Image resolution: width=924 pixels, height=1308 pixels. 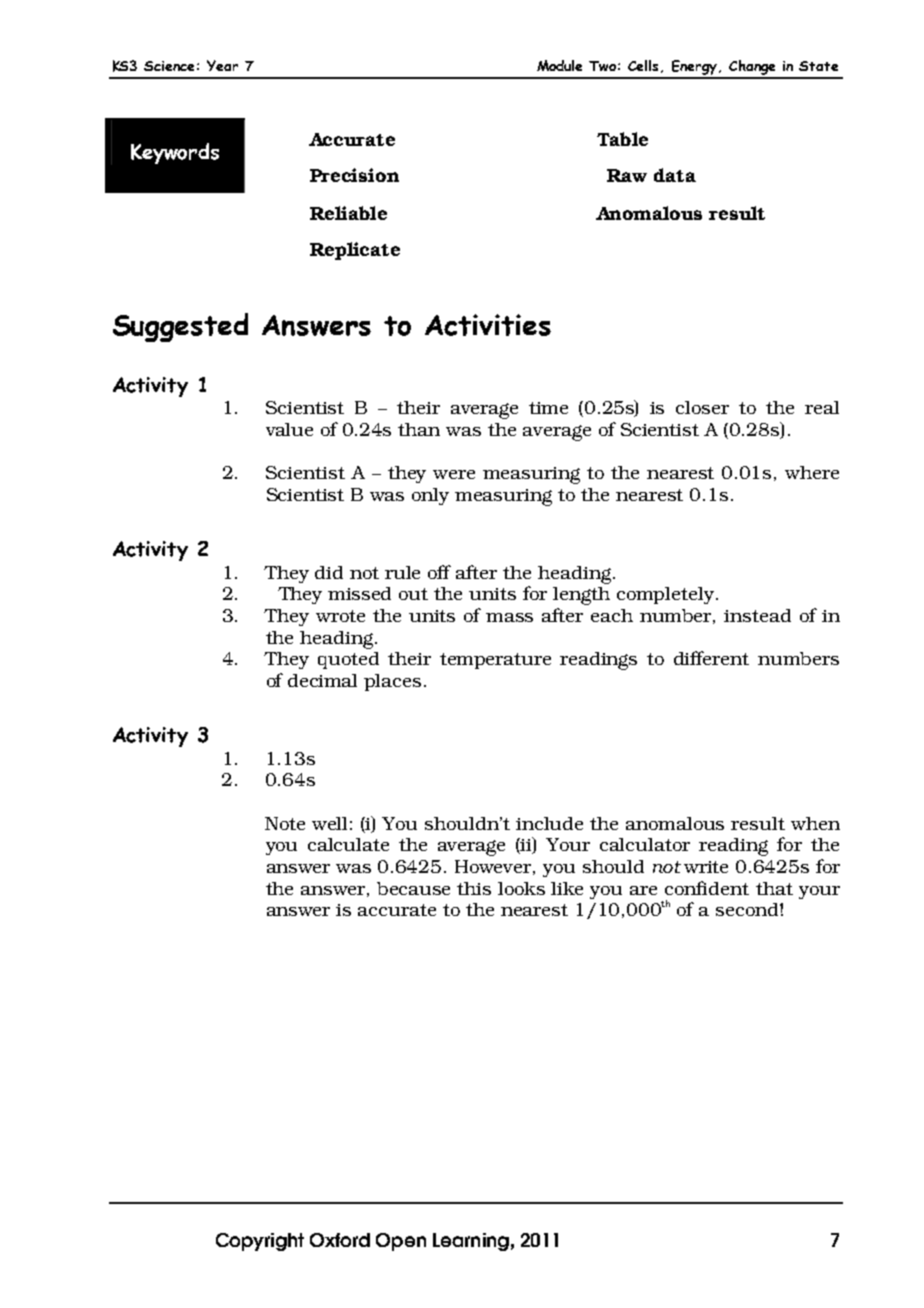 What do you see at coordinates (748, 909) in the document?
I see `second` at bounding box center [748, 909].
